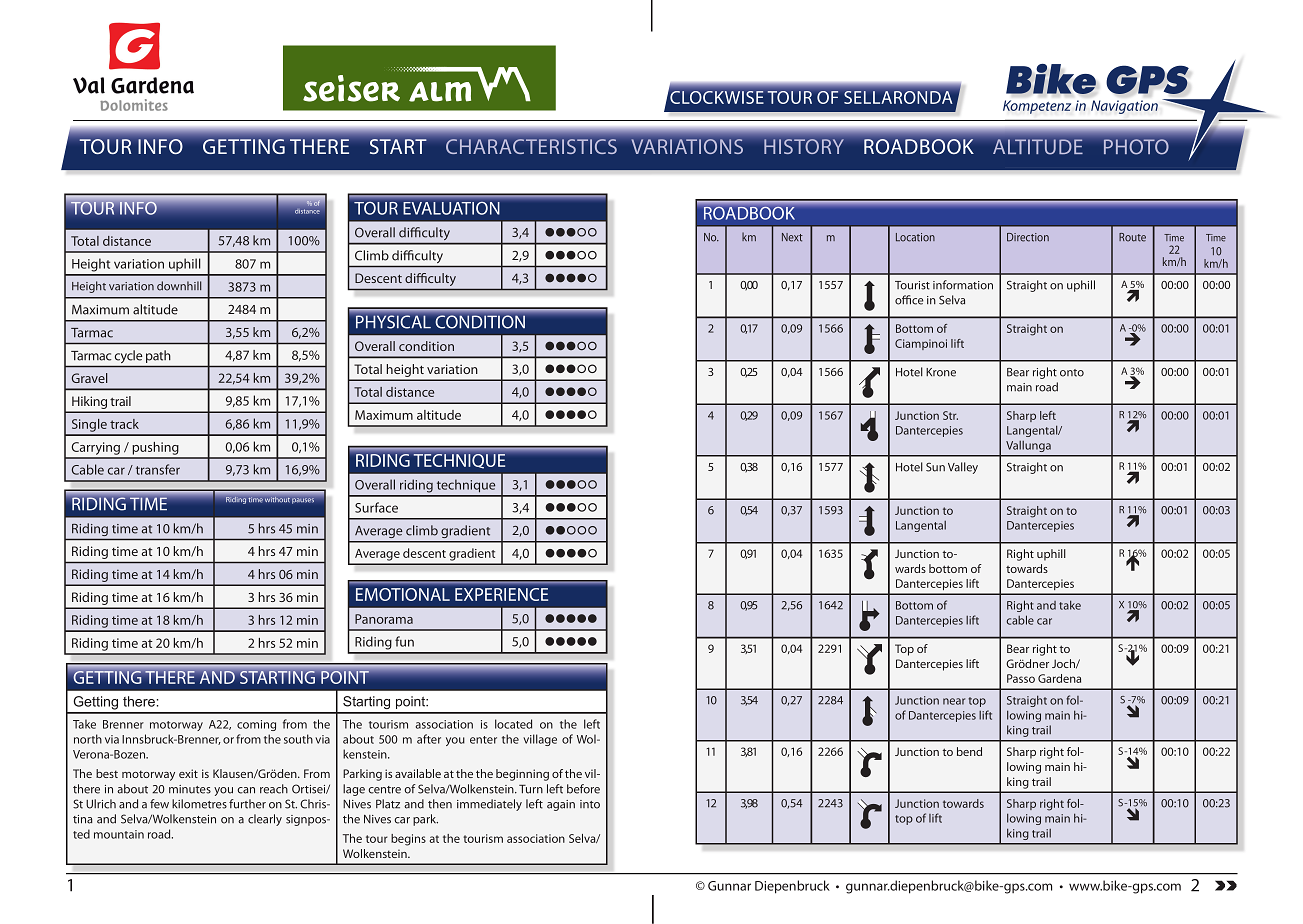  Describe the element at coordinates (376, 507) in the screenshot. I see `Surface` at that location.
